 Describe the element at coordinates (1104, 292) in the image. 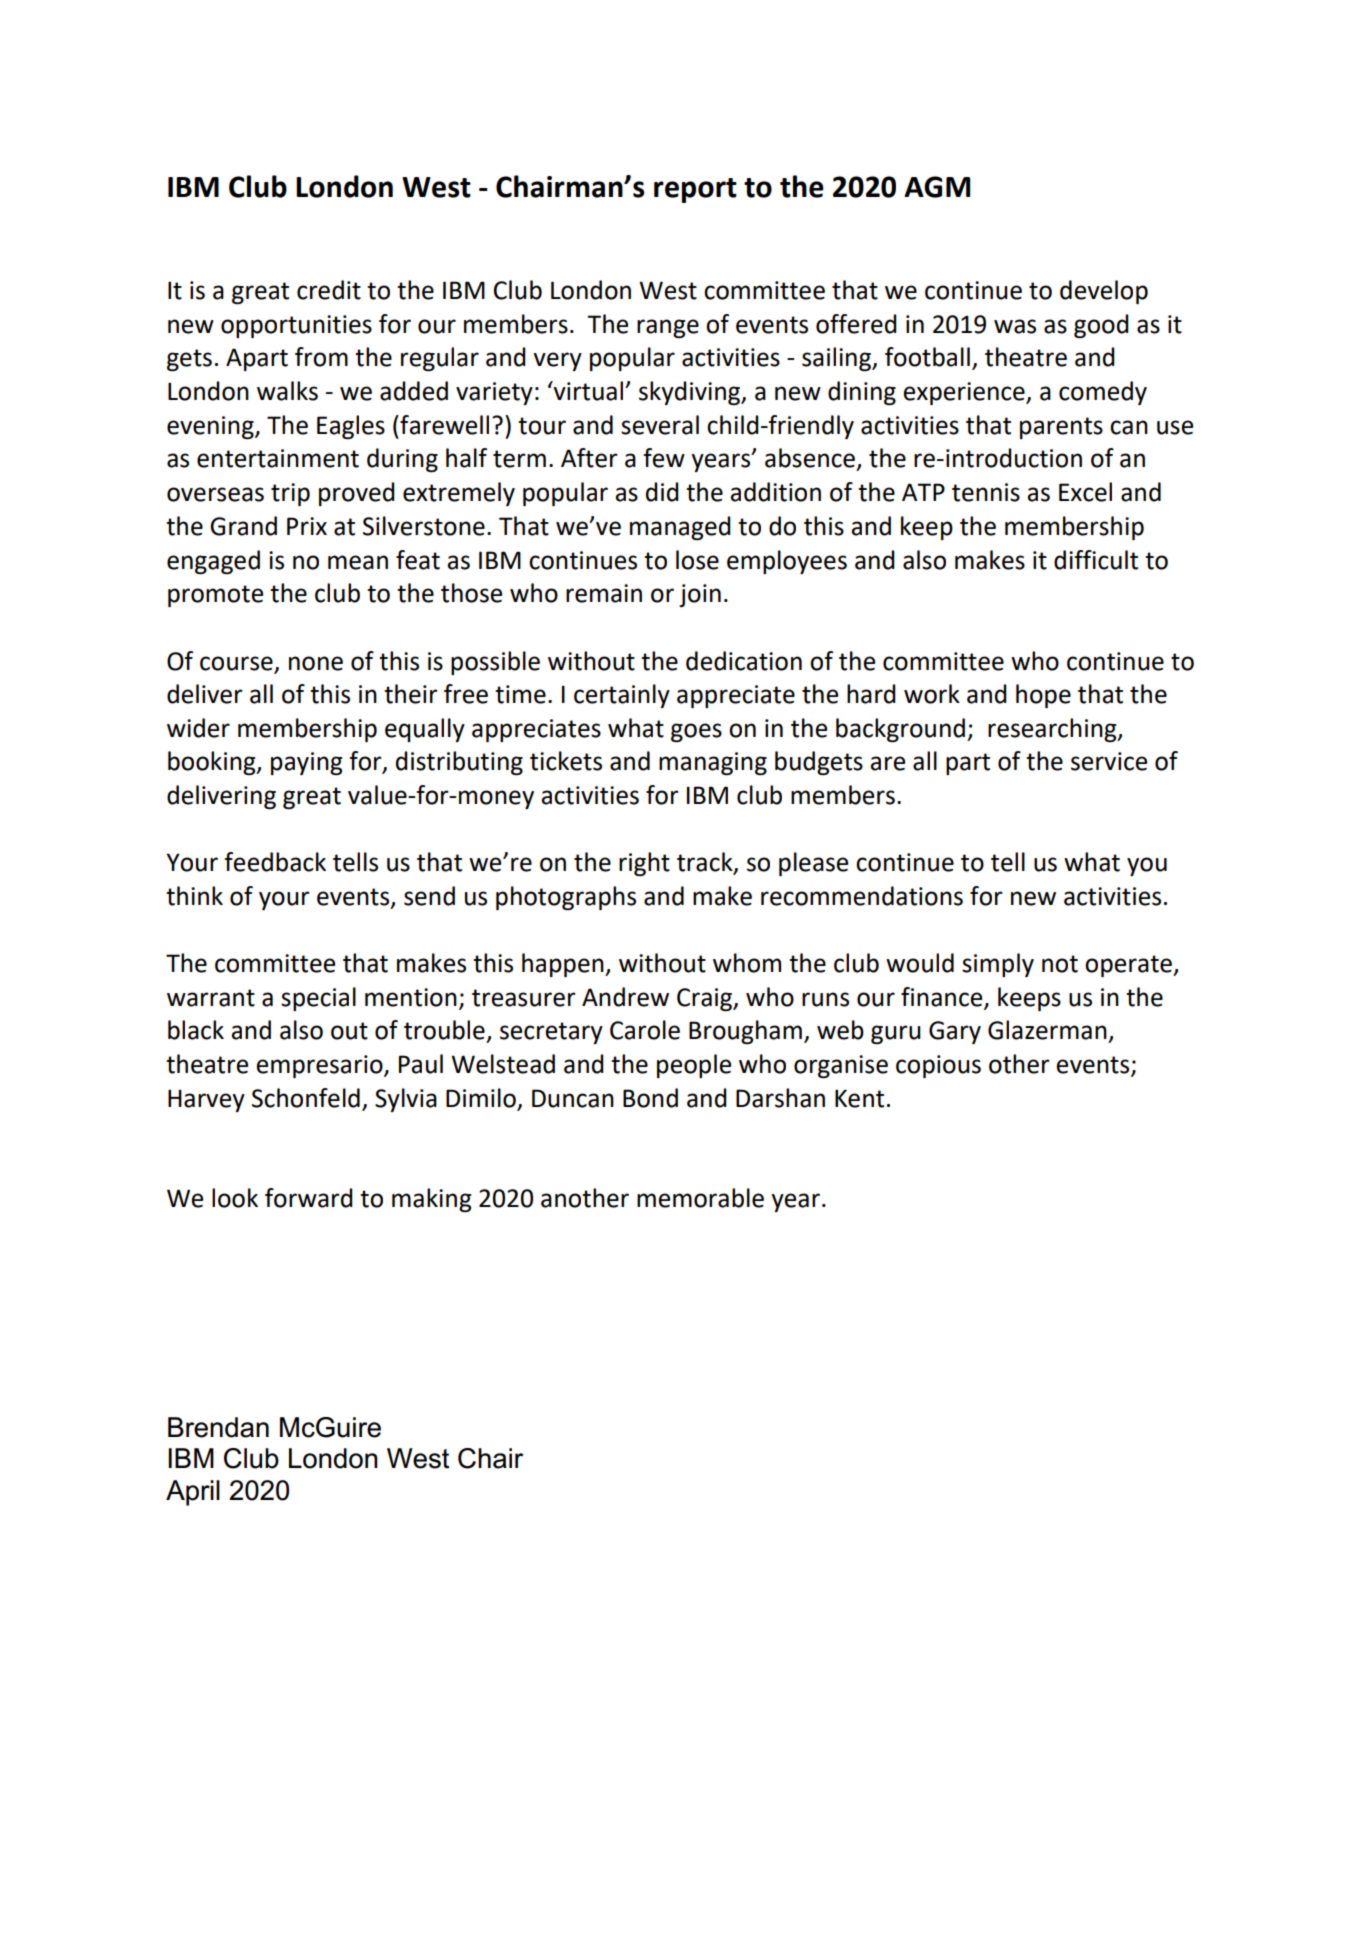

I see `develop` at that location.
